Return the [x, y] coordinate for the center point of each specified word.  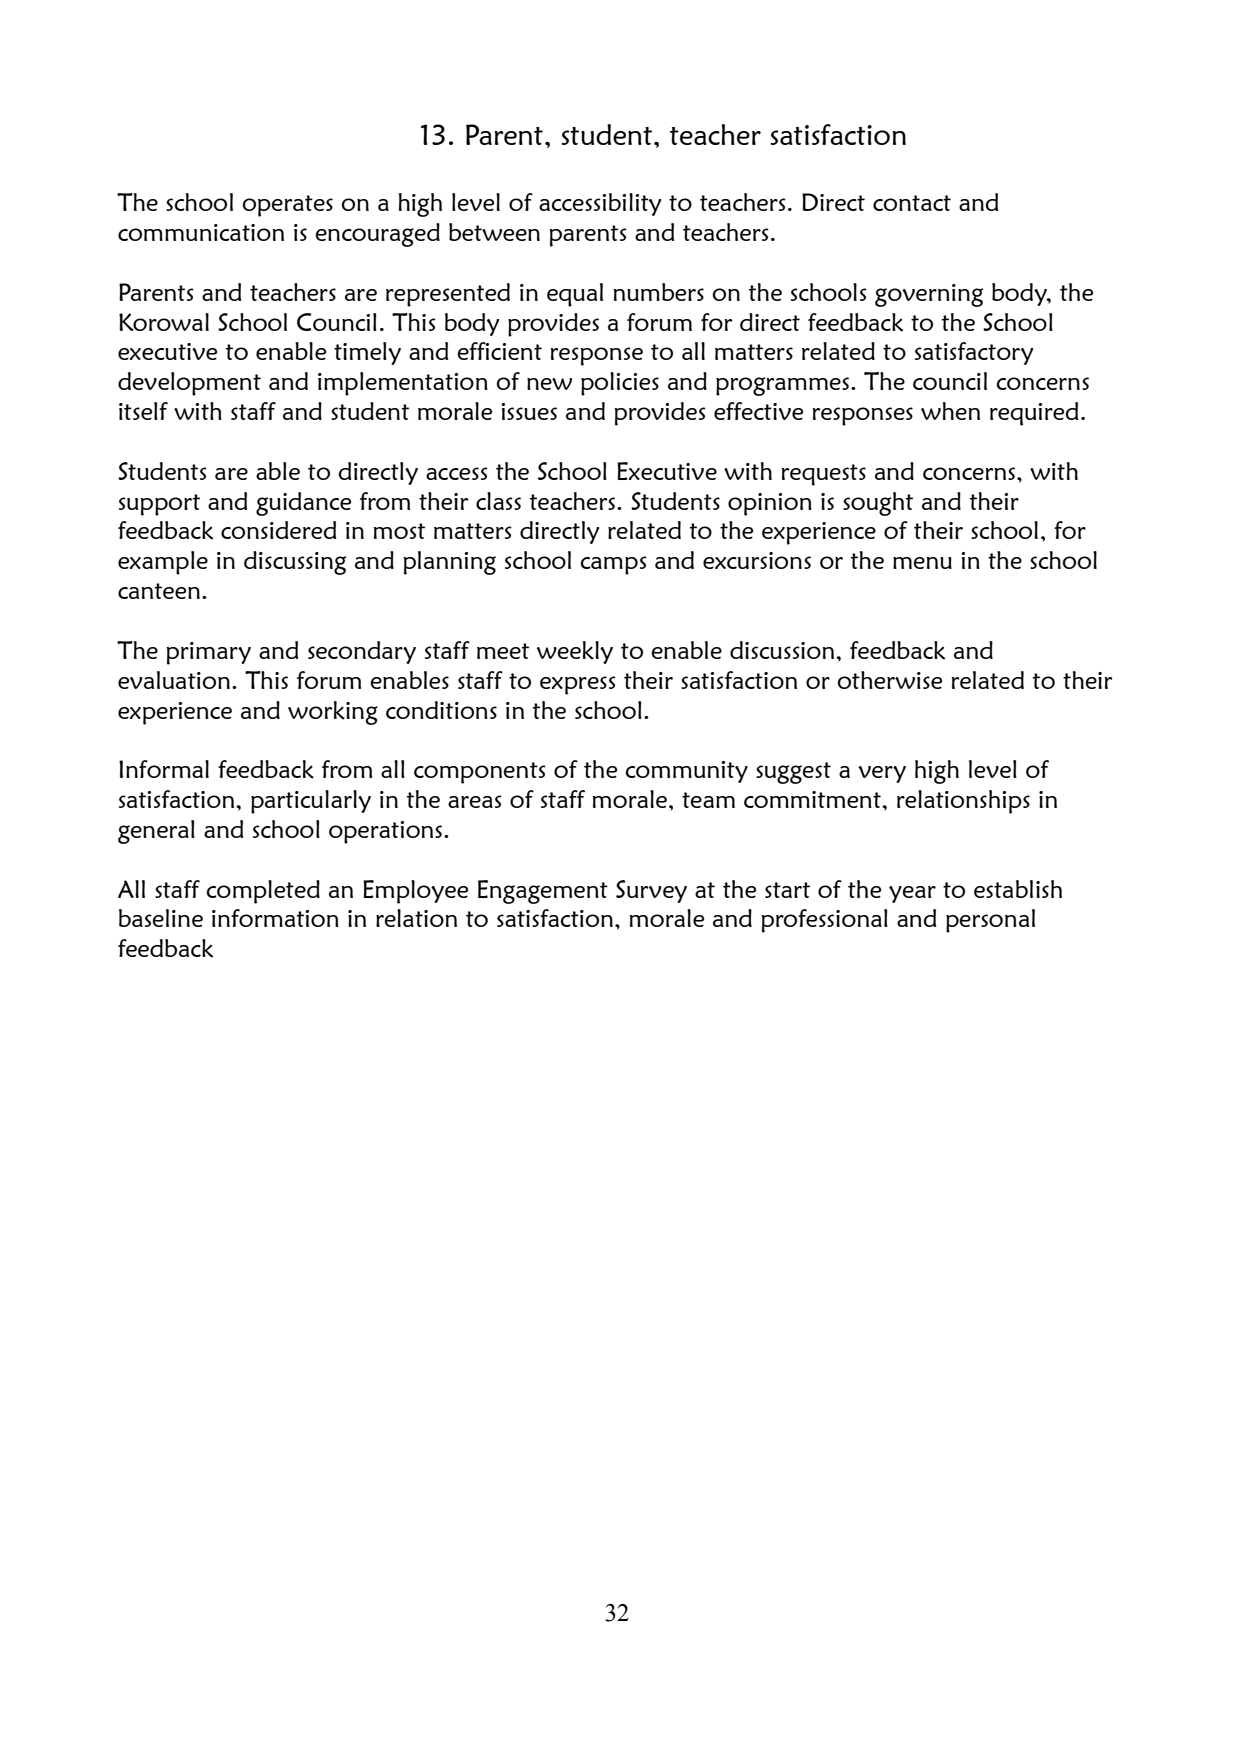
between [494, 232]
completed [263, 892]
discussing [295, 563]
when [950, 411]
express [578, 685]
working [333, 713]
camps [614, 565]
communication [201, 232]
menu [922, 563]
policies [620, 384]
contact [912, 203]
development [189, 384]
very [882, 774]
